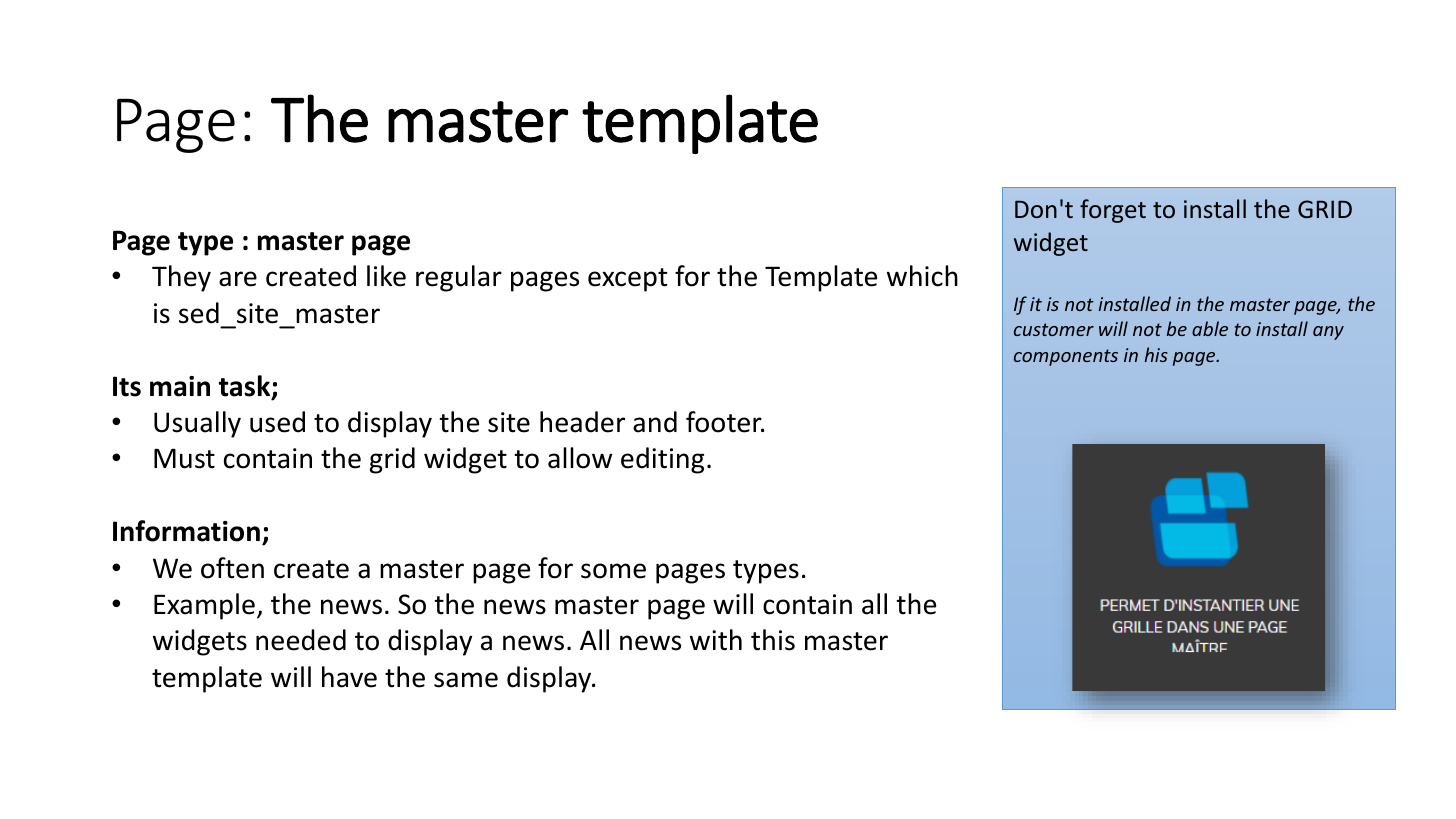 The width and height of the document is (1456, 819). I want to click on forget, so click(1113, 211).
